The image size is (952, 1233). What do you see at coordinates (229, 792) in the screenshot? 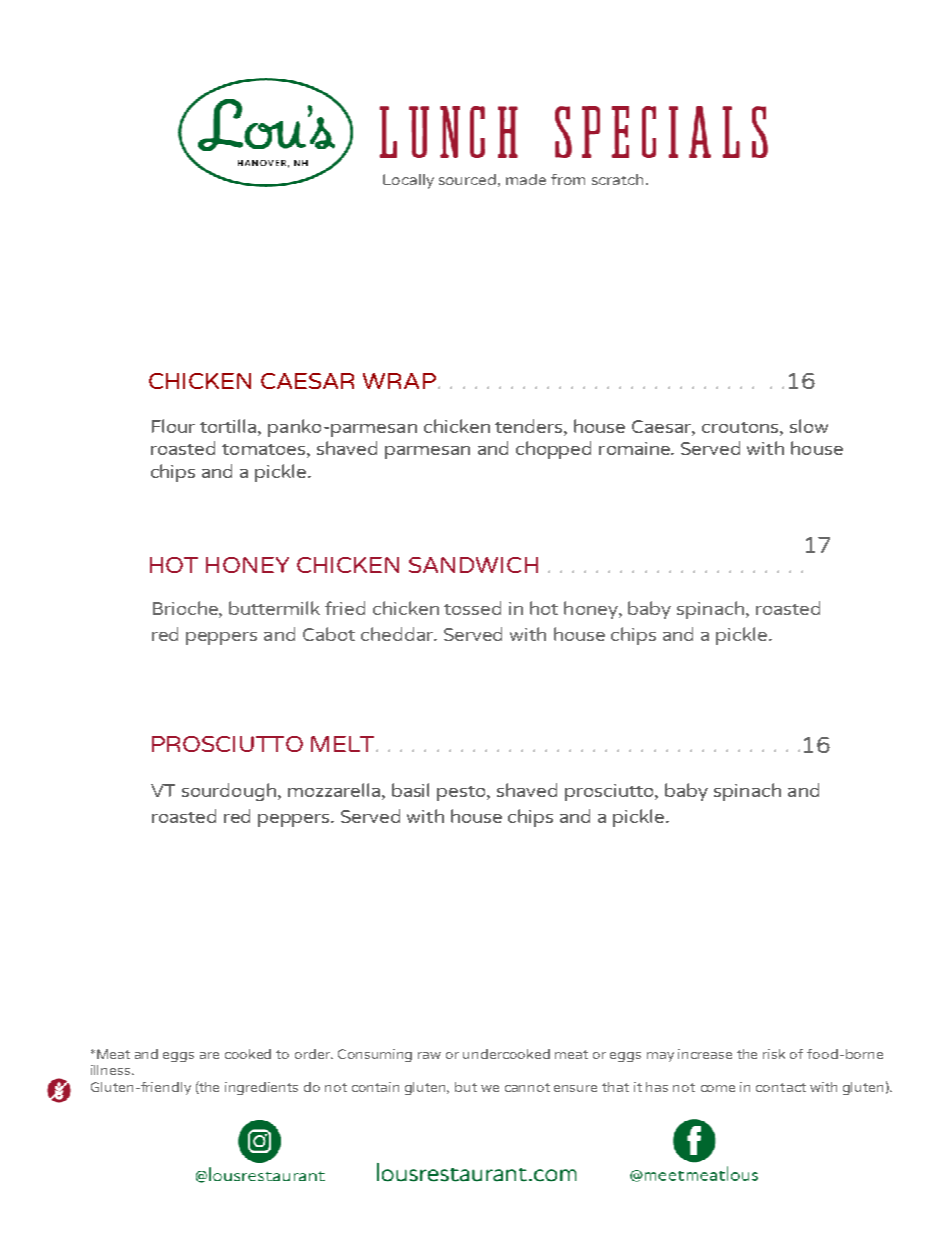
I see `sourdough` at bounding box center [229, 792].
